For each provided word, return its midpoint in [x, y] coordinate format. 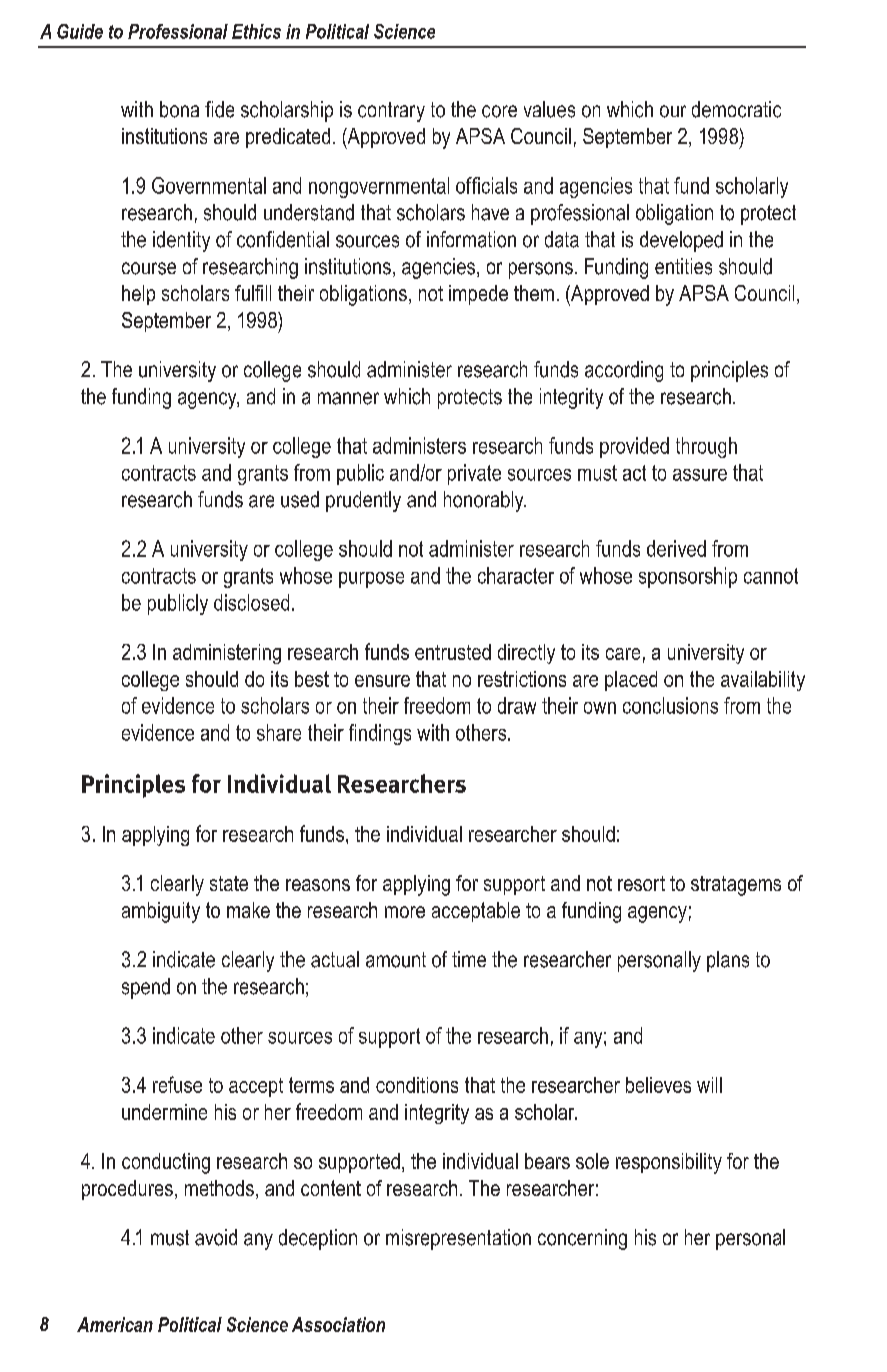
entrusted [453, 652]
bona [179, 109]
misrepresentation [458, 1239]
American [115, 1324]
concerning [582, 1239]
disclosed [251, 602]
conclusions [670, 705]
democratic [736, 109]
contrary [391, 112]
